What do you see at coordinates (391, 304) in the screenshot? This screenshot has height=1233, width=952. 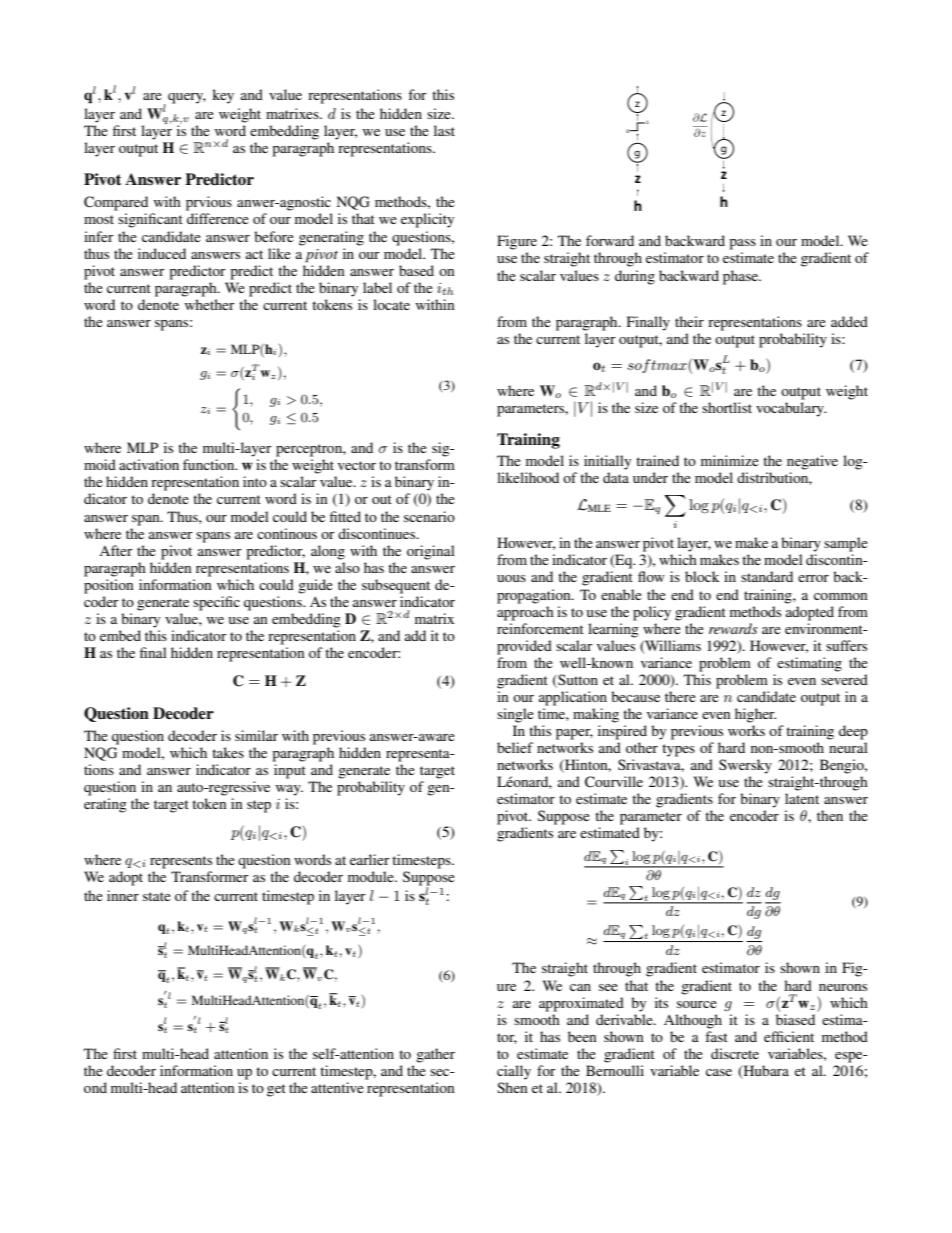 I see `locate` at bounding box center [391, 304].
